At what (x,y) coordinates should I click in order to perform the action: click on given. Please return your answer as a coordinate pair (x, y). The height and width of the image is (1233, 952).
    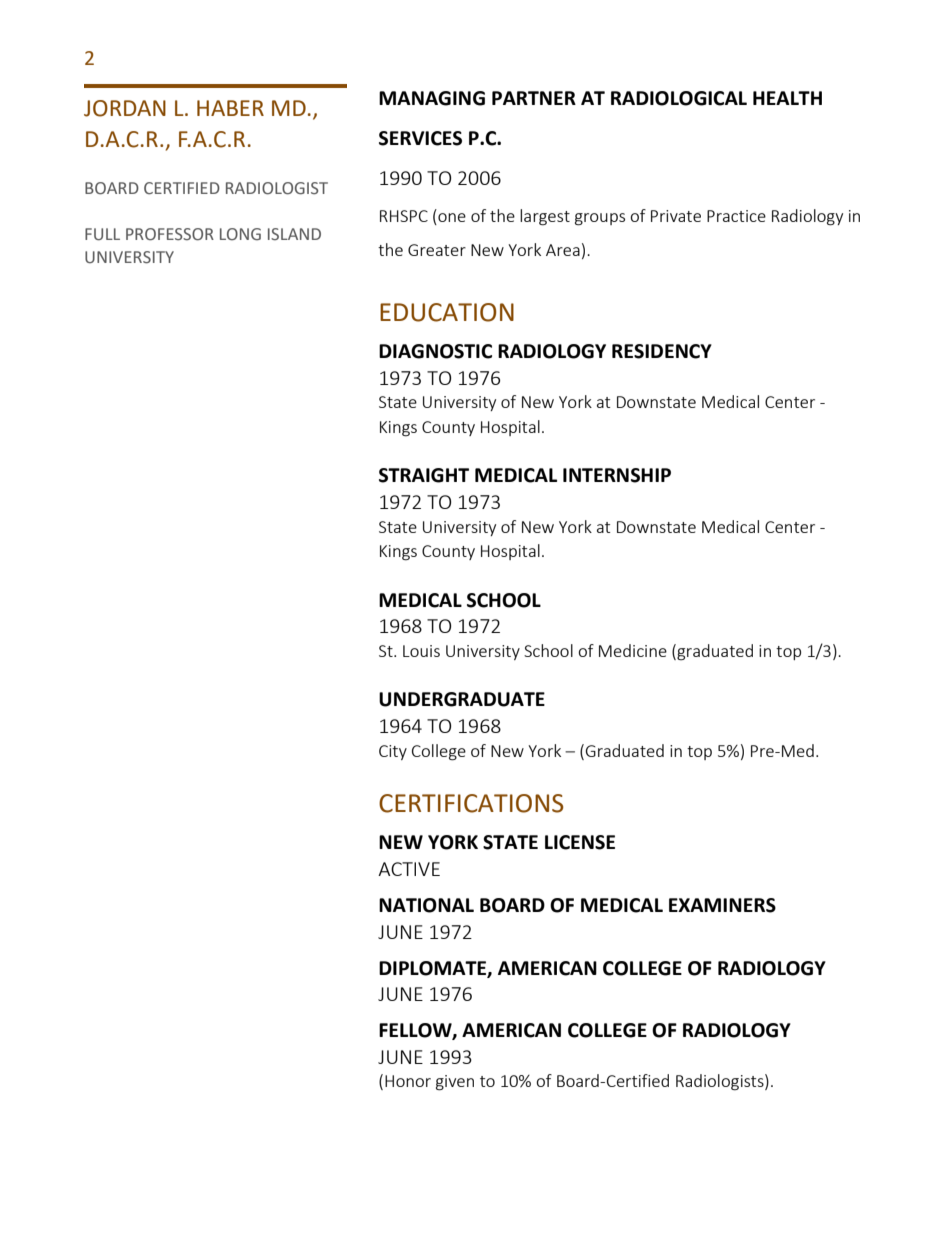
    Looking at the image, I should click on (455, 1083).
